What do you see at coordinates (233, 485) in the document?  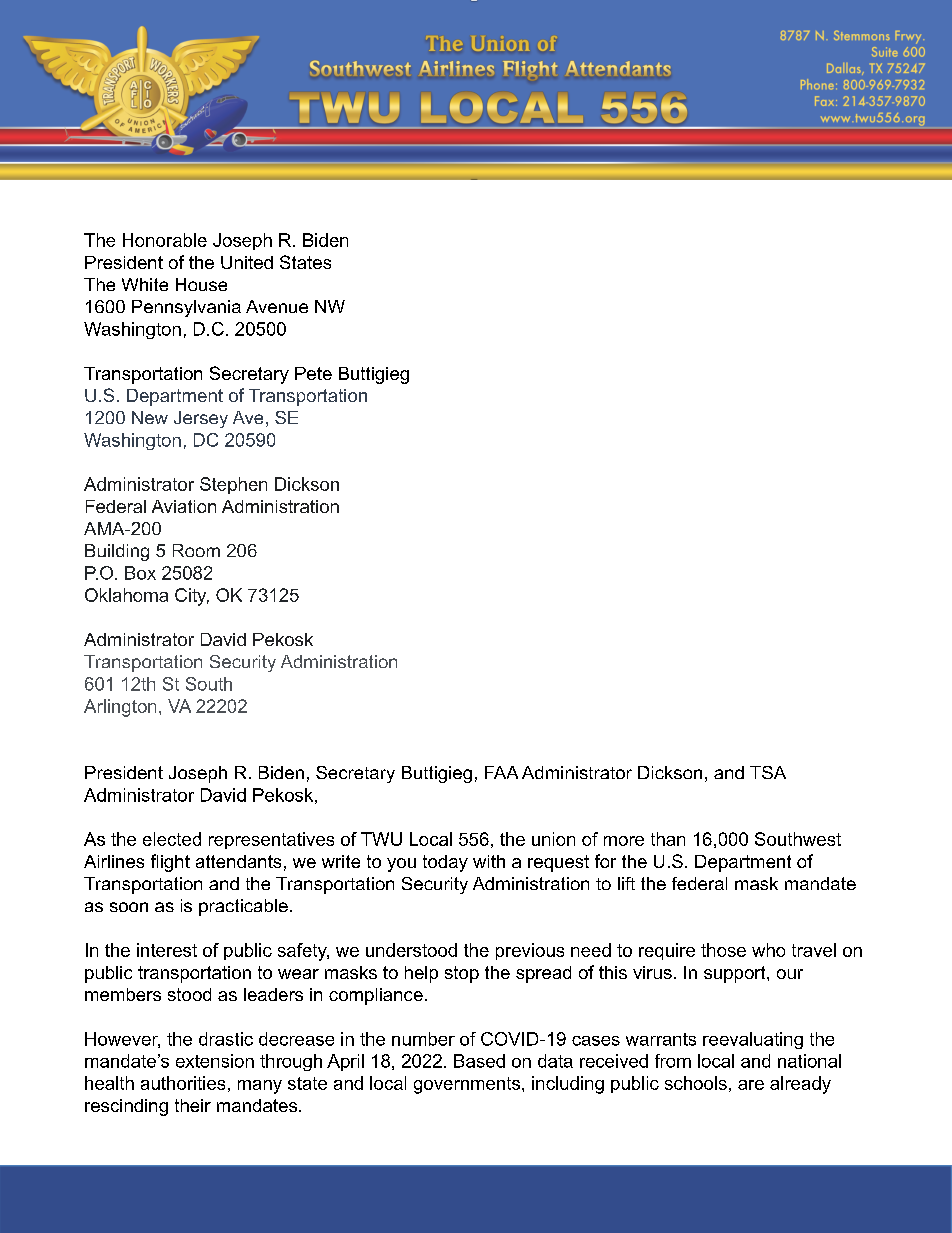 I see `Stephen` at bounding box center [233, 485].
